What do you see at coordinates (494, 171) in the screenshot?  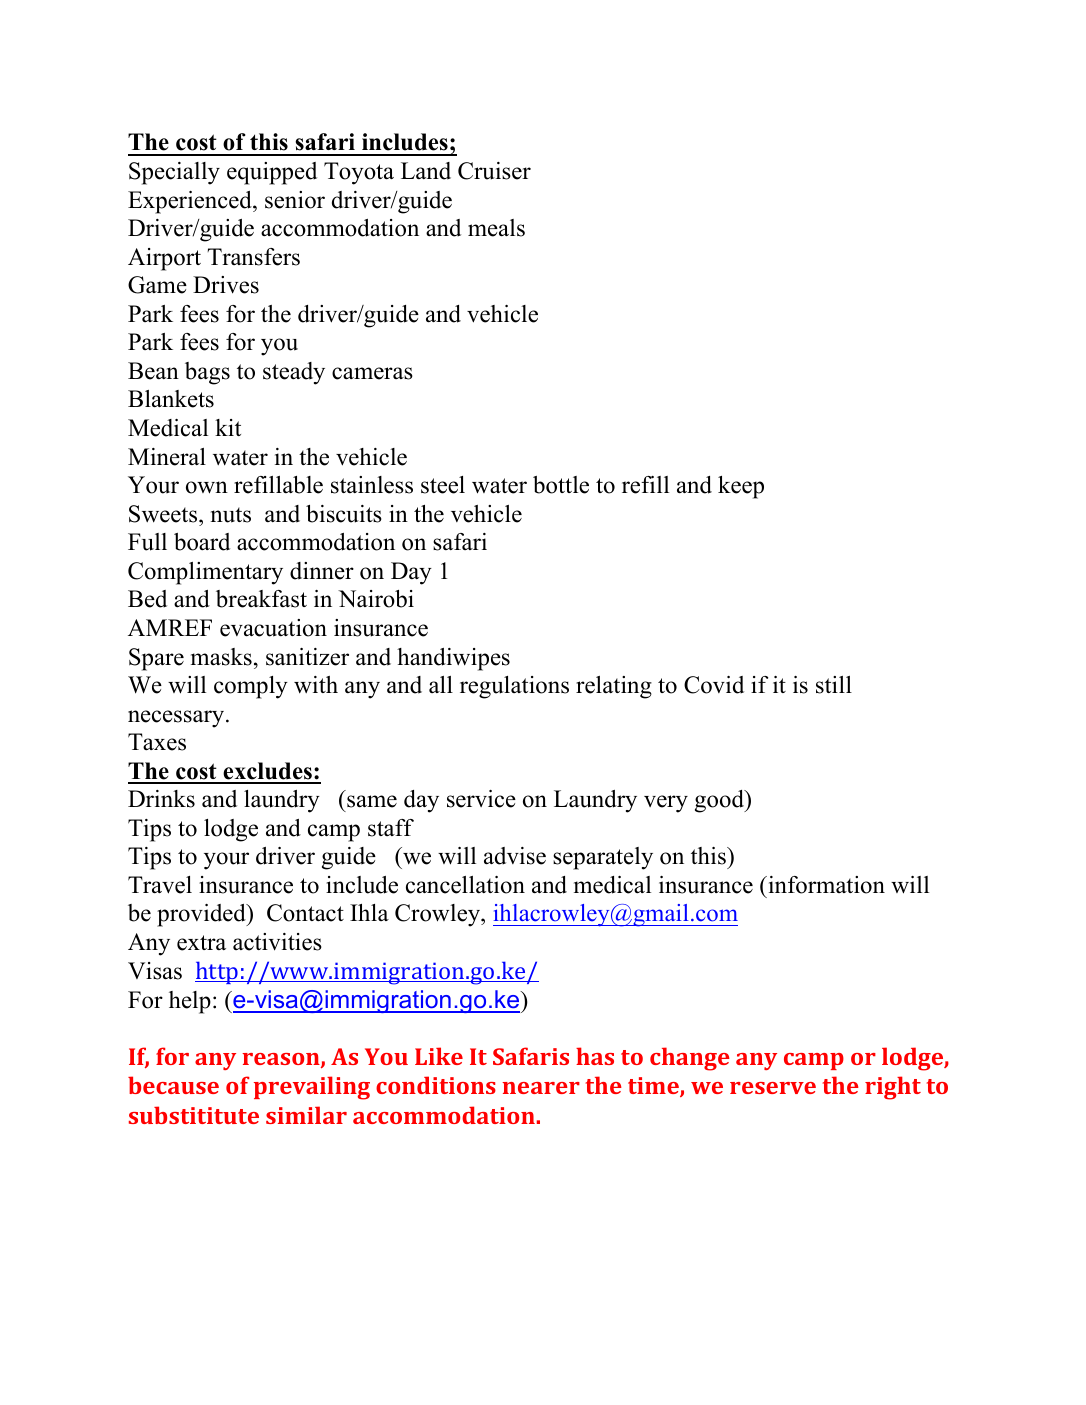 I see `Cruiser` at bounding box center [494, 171].
